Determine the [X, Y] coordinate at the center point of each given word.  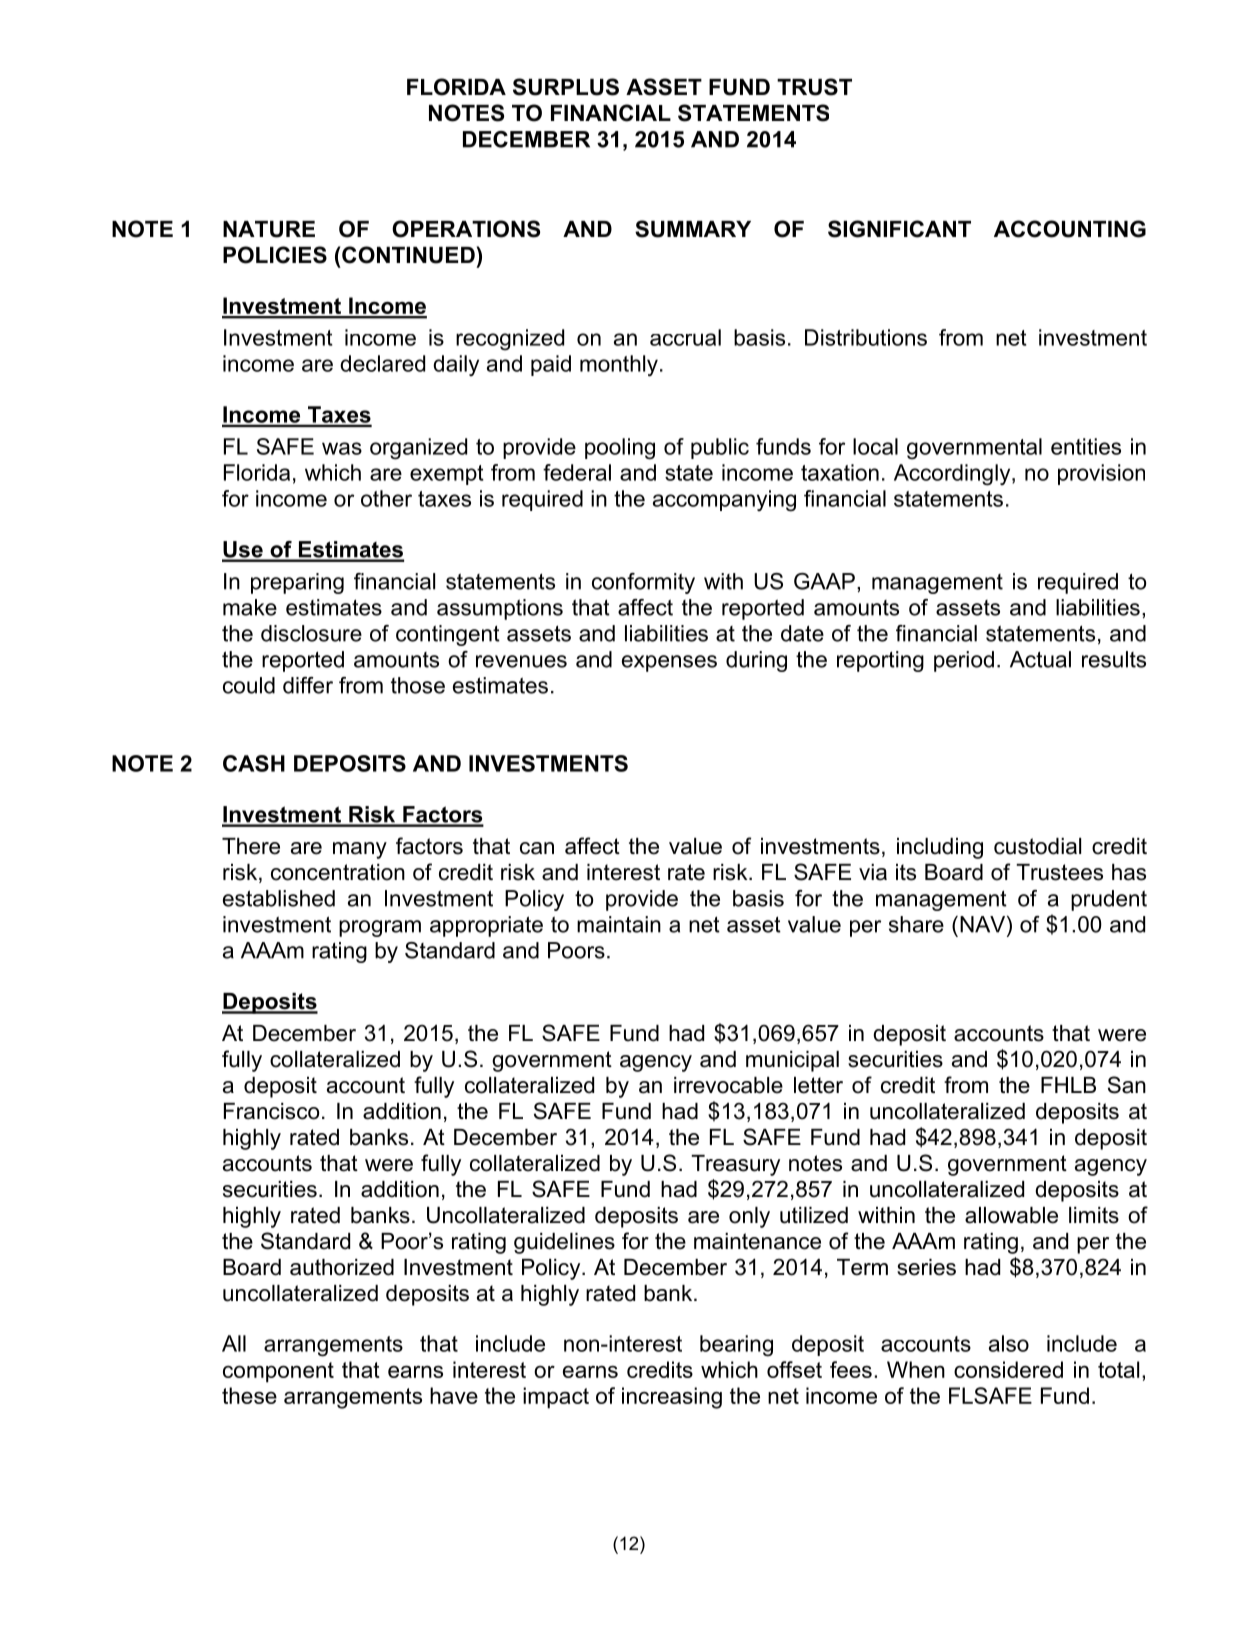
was [342, 448]
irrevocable [728, 1085]
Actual [1040, 659]
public [720, 448]
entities [1086, 446]
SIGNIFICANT [899, 229]
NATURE [269, 229]
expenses [669, 663]
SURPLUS [566, 87]
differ [308, 685]
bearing [736, 1346]
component [278, 1372]
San [1127, 1085]
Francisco [271, 1111]
